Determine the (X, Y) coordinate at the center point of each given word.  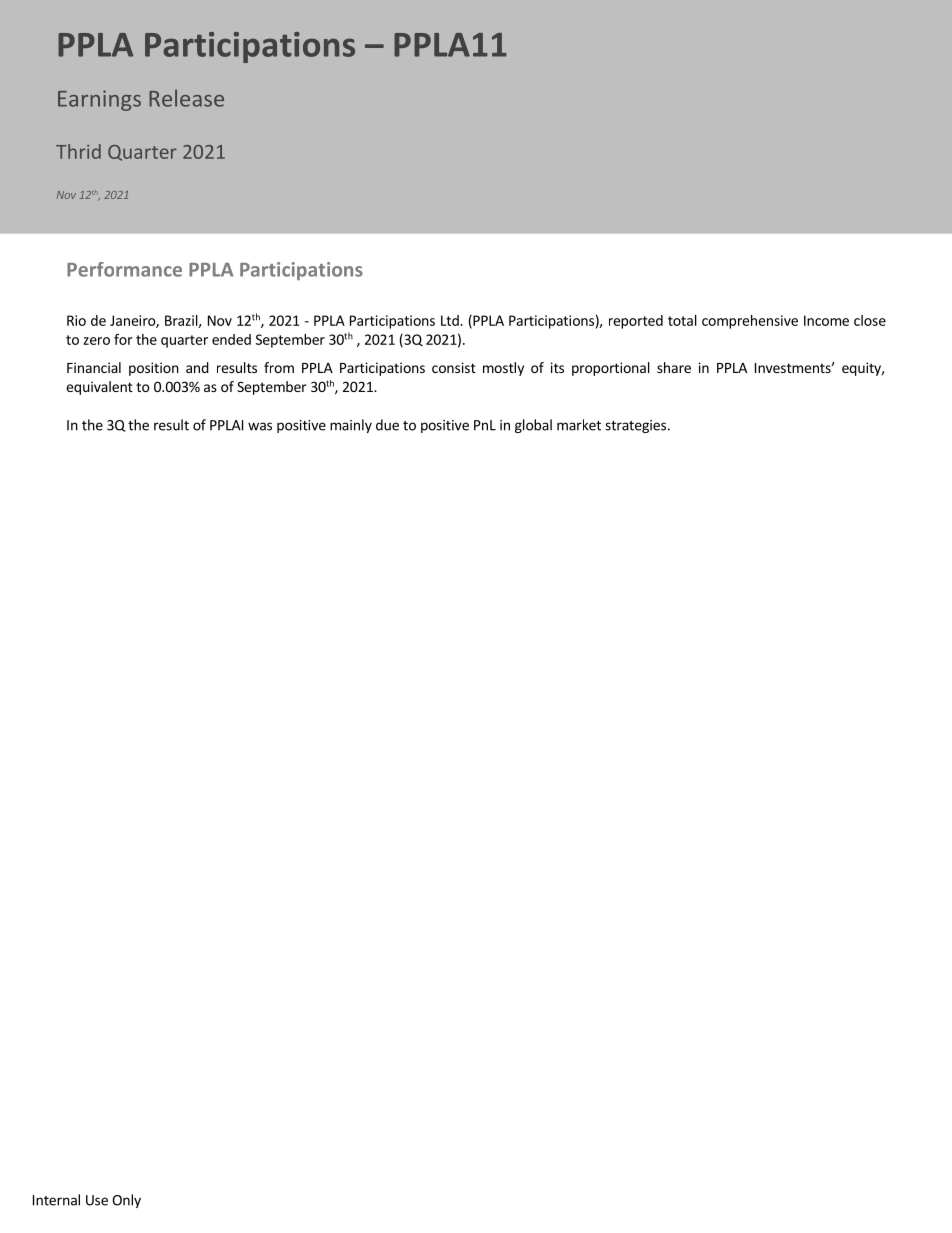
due (387, 425)
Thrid (78, 151)
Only (126, 1201)
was (260, 426)
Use (97, 1200)
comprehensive (750, 322)
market (579, 425)
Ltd (451, 320)
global (533, 426)
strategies (635, 426)
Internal (56, 1200)
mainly (351, 426)
